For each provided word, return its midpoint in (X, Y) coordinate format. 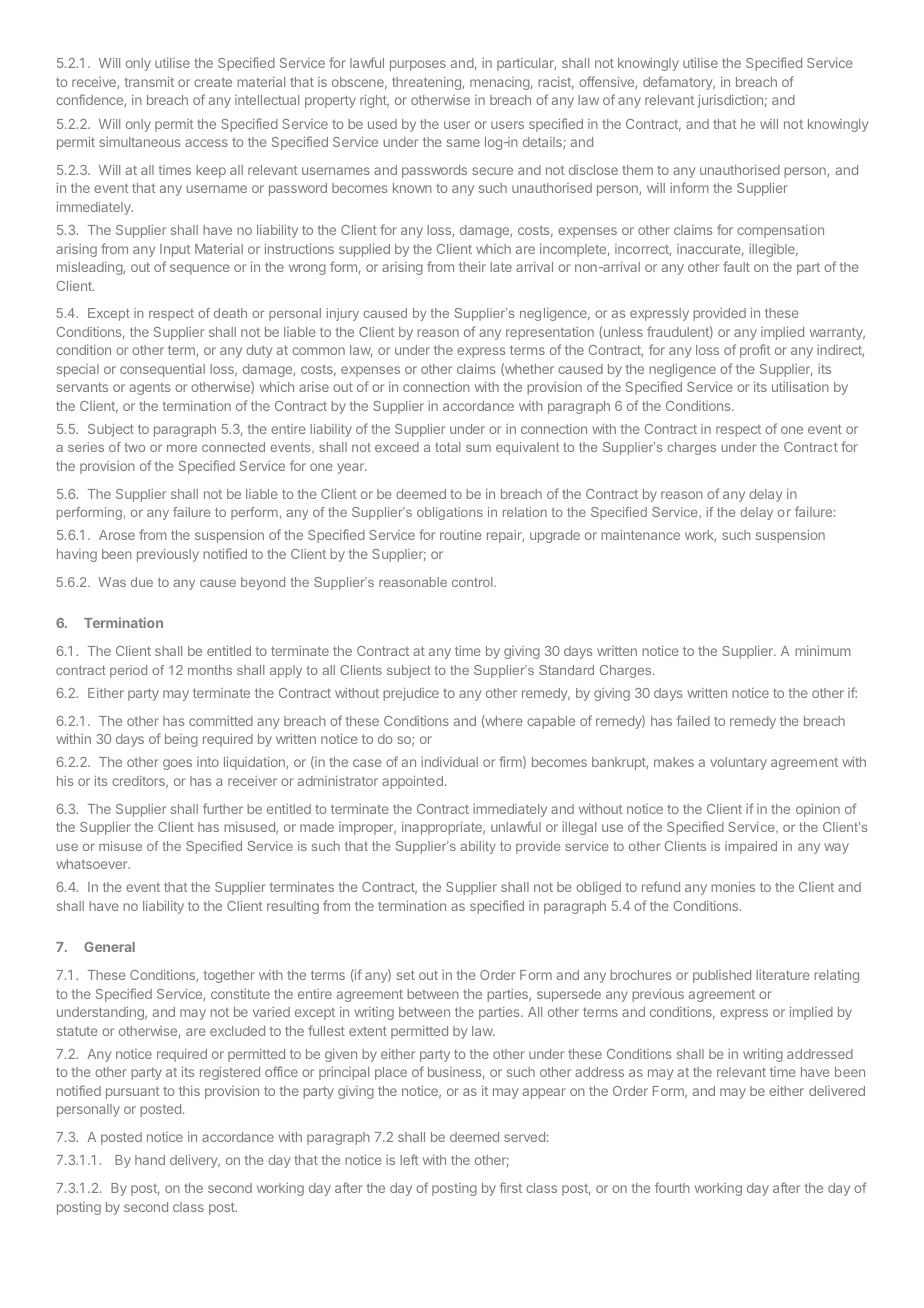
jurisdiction (730, 101)
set (406, 975)
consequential (162, 370)
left (409, 1159)
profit (755, 351)
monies (733, 886)
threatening (427, 83)
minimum (823, 650)
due (142, 582)
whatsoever (93, 864)
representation (550, 333)
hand (150, 1160)
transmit (149, 81)
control (473, 582)
